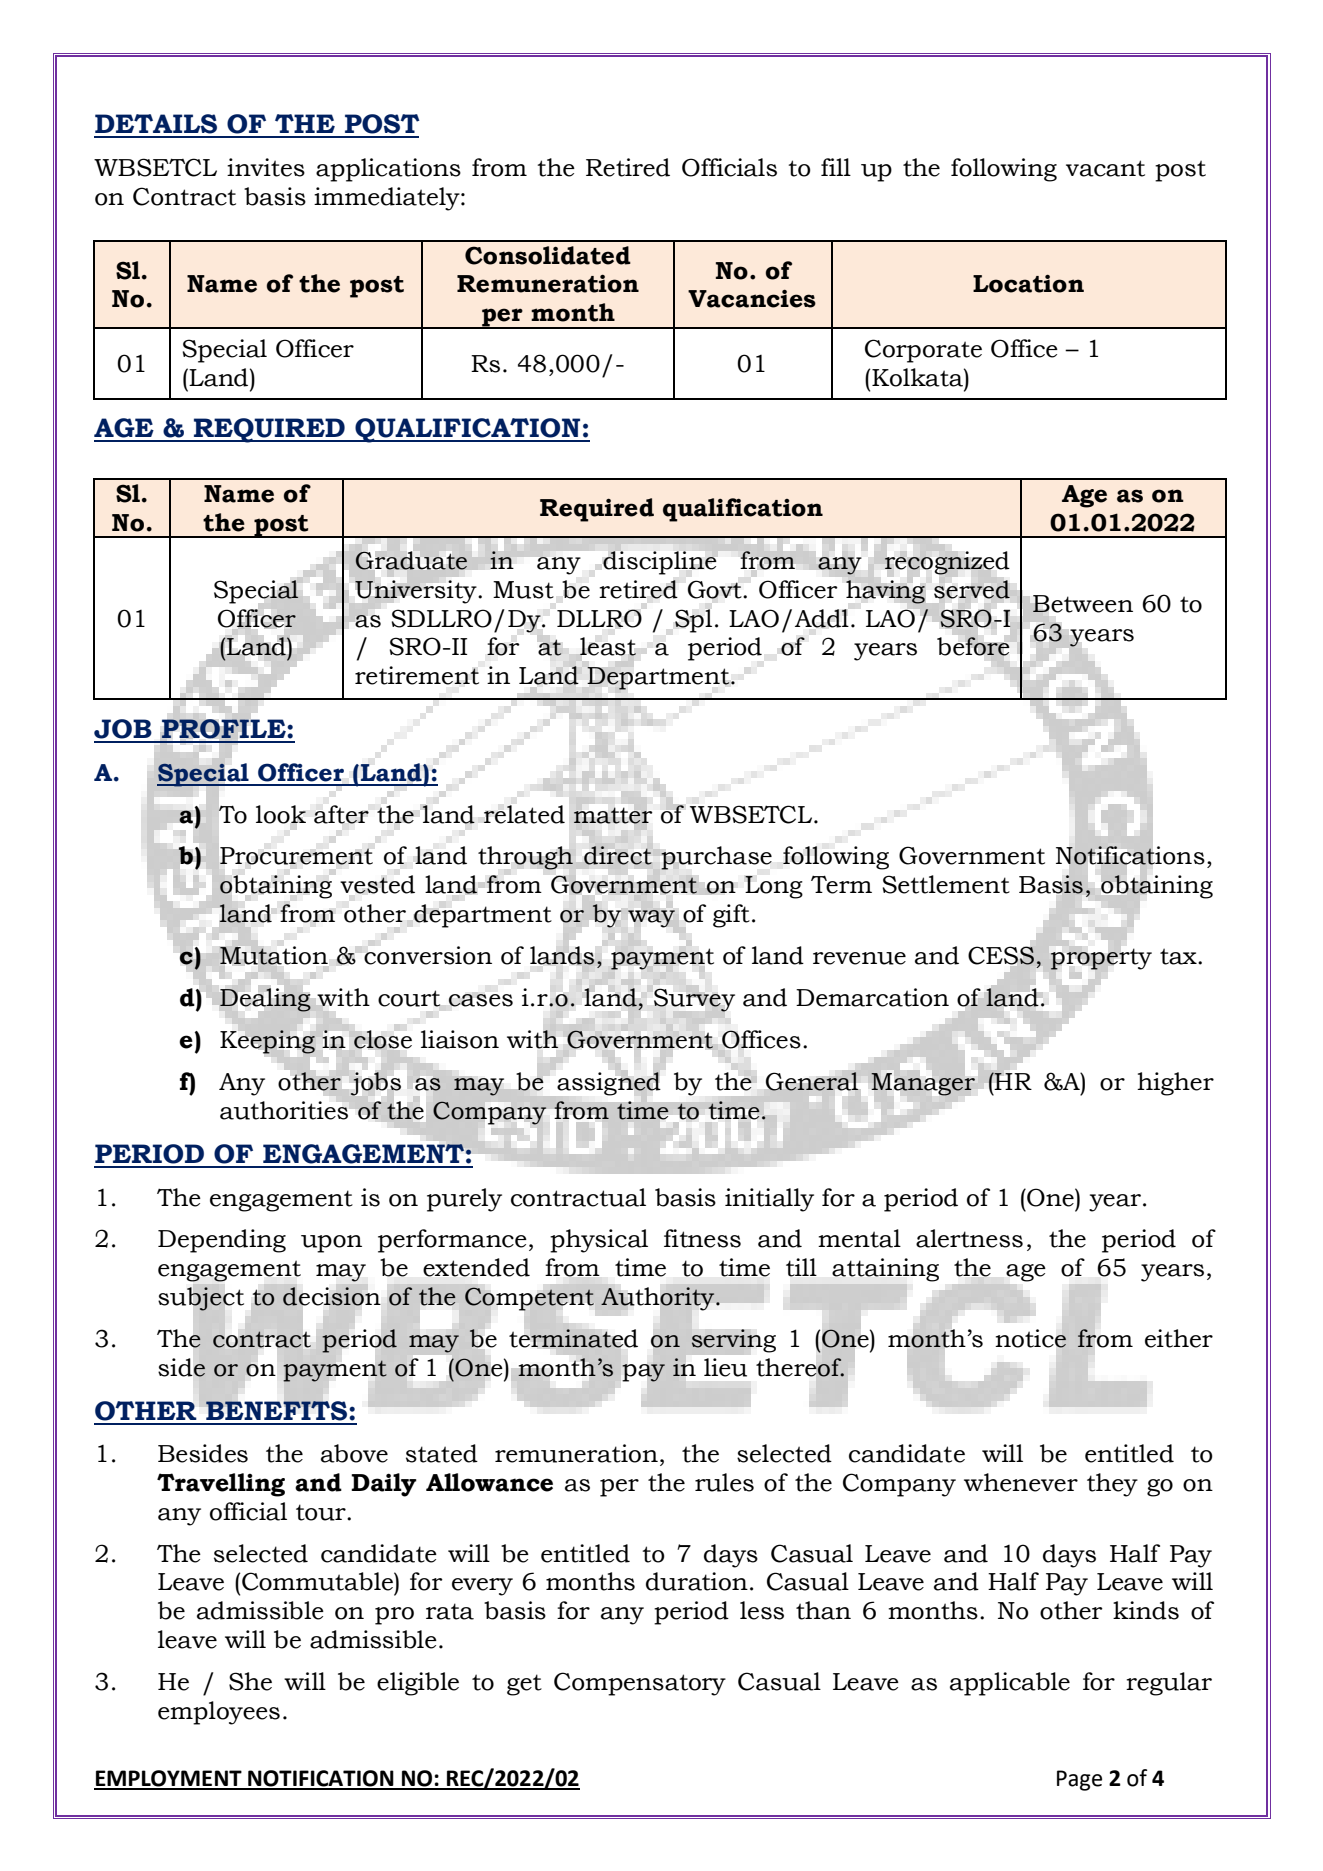 The height and width of the screenshot is (1871, 1323). What do you see at coordinates (1105, 168) in the screenshot?
I see `vacant` at bounding box center [1105, 168].
